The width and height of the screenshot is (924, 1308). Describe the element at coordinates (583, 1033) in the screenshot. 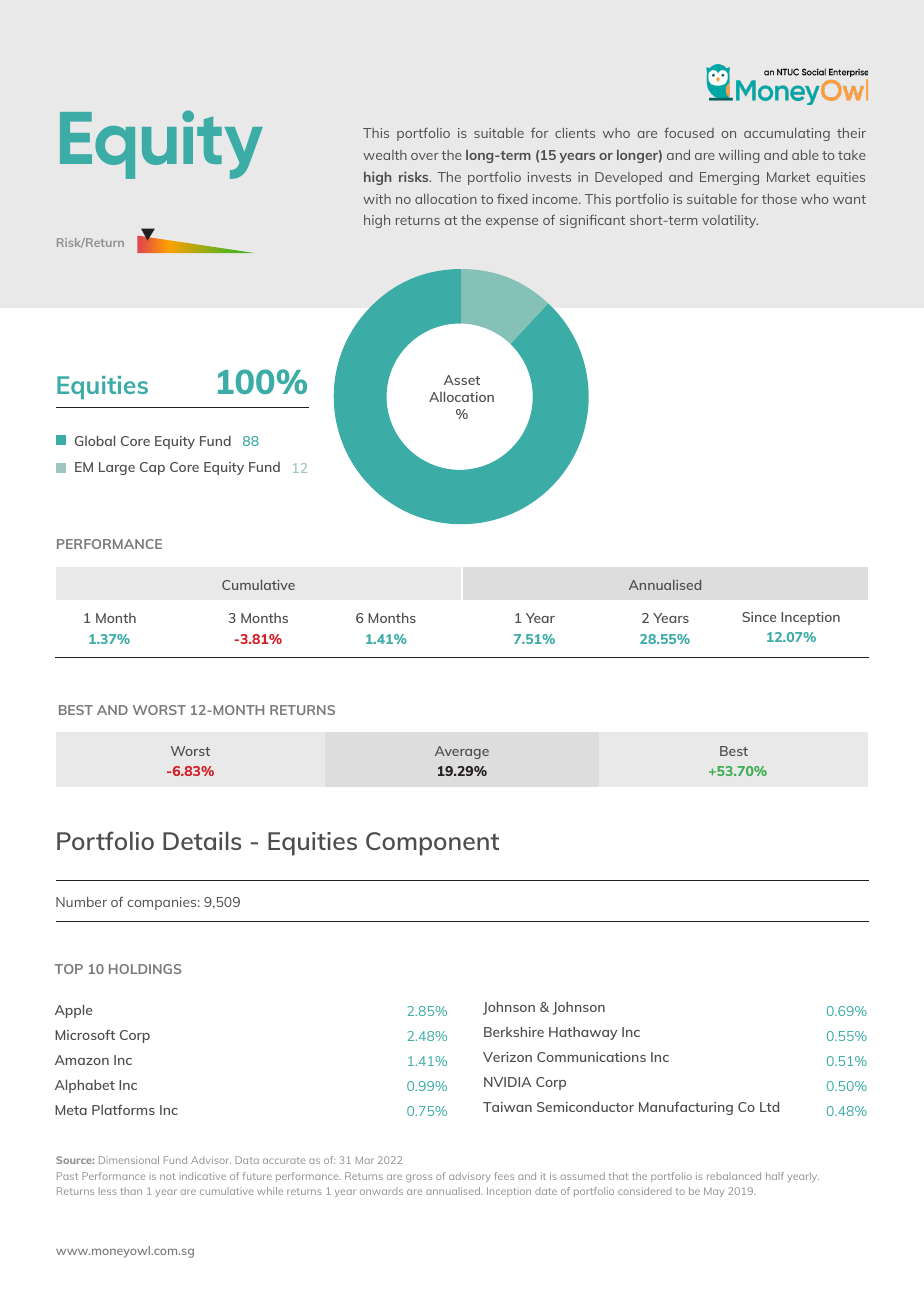

I see `Hathaway` at that location.
